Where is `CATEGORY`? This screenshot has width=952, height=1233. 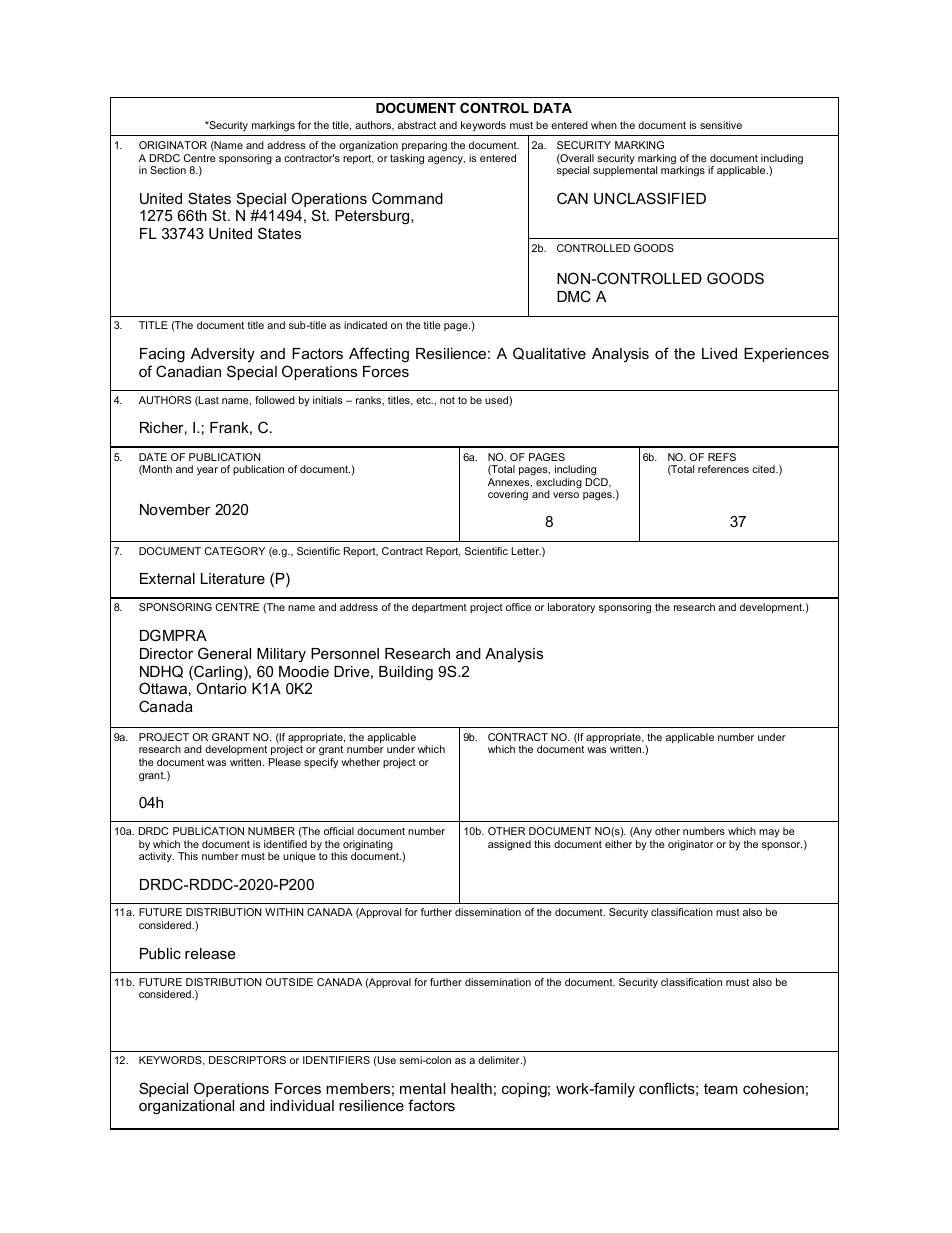
CATEGORY is located at coordinates (235, 551).
